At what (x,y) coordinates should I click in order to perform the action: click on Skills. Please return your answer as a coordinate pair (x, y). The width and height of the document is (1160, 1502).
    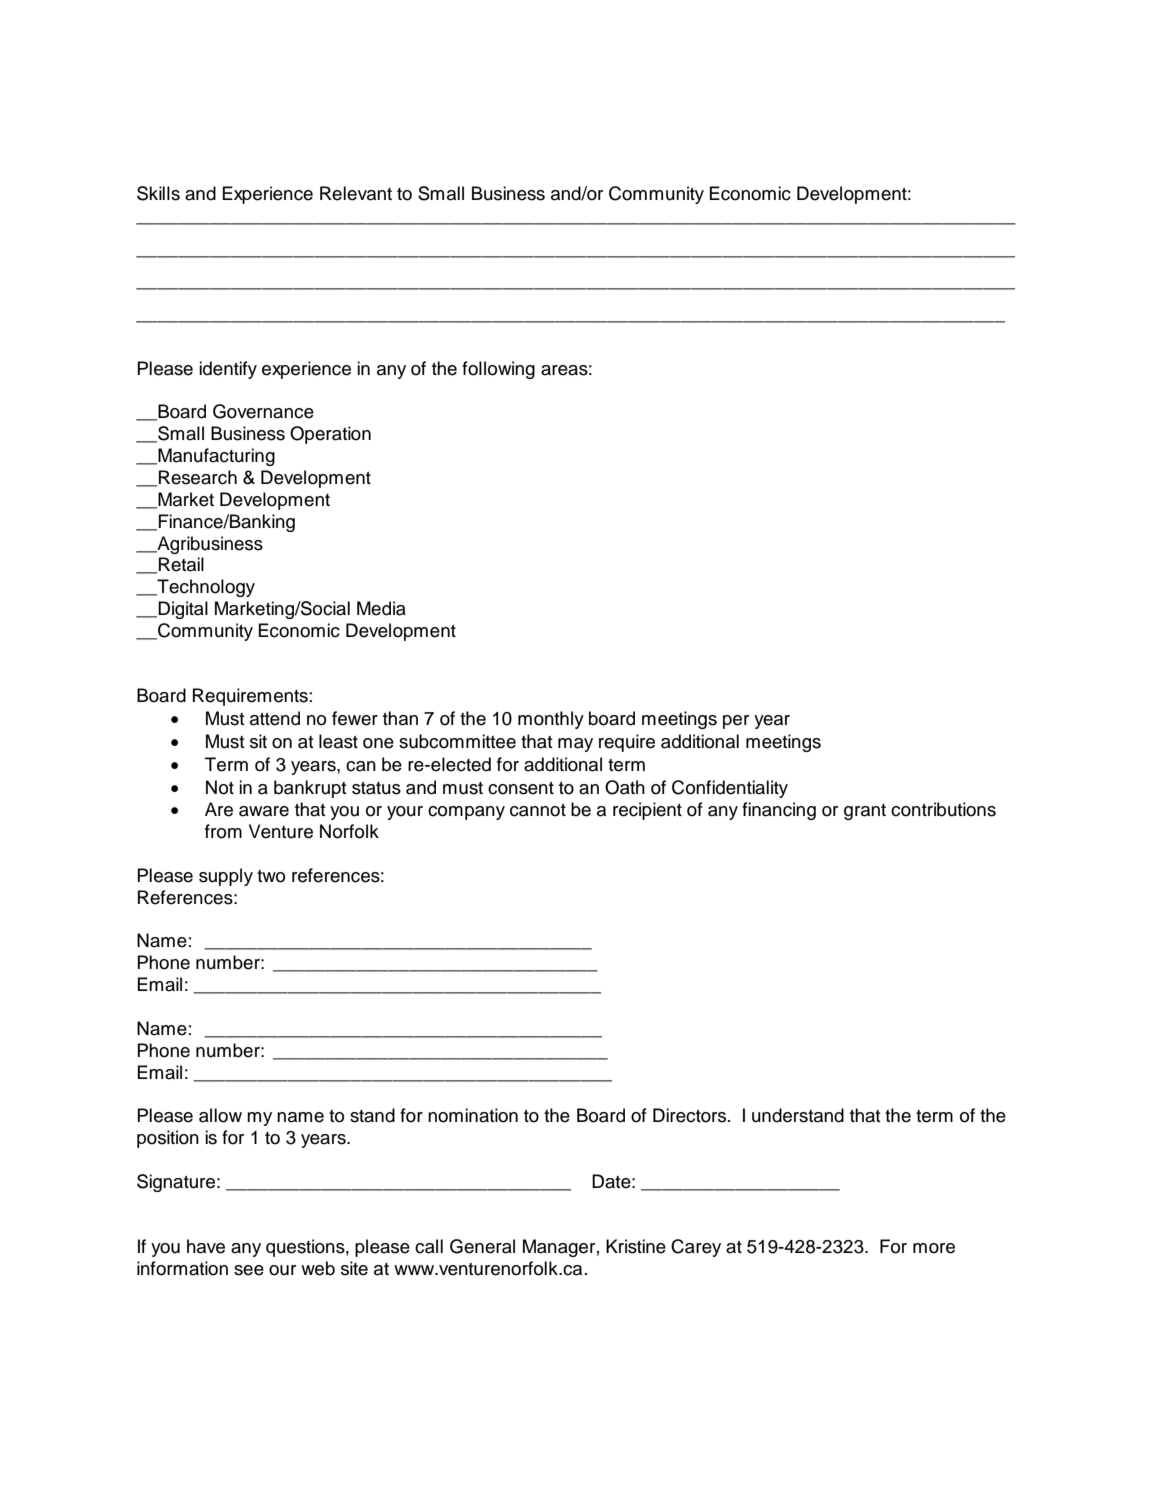
    Looking at the image, I should click on (158, 193).
